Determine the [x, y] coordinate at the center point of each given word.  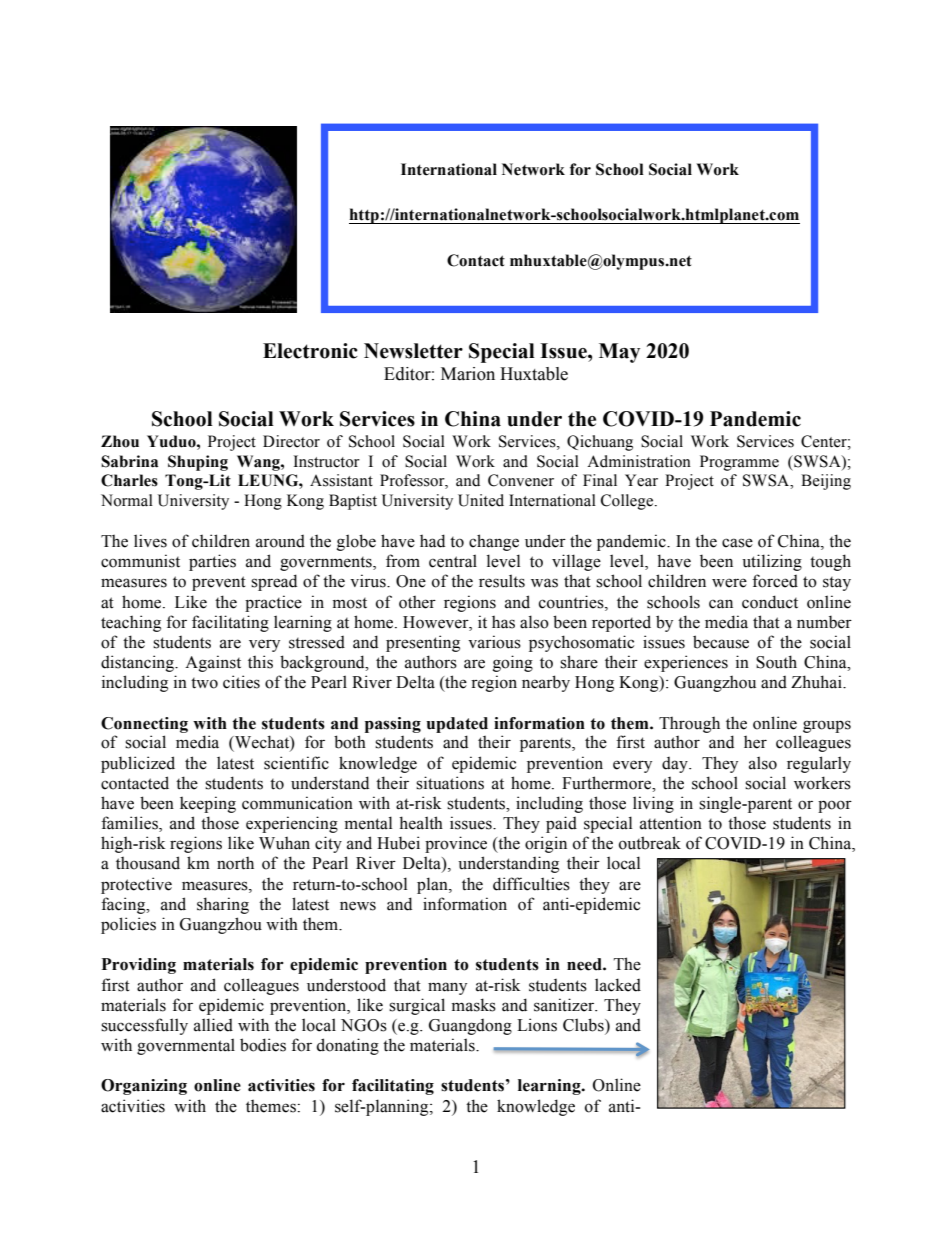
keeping [208, 804]
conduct [770, 602]
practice [273, 603]
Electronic [310, 351]
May [619, 353]
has [503, 622]
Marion [468, 374]
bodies [263, 1045]
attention [671, 823]
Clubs [584, 1025]
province [456, 844]
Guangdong [470, 1027]
